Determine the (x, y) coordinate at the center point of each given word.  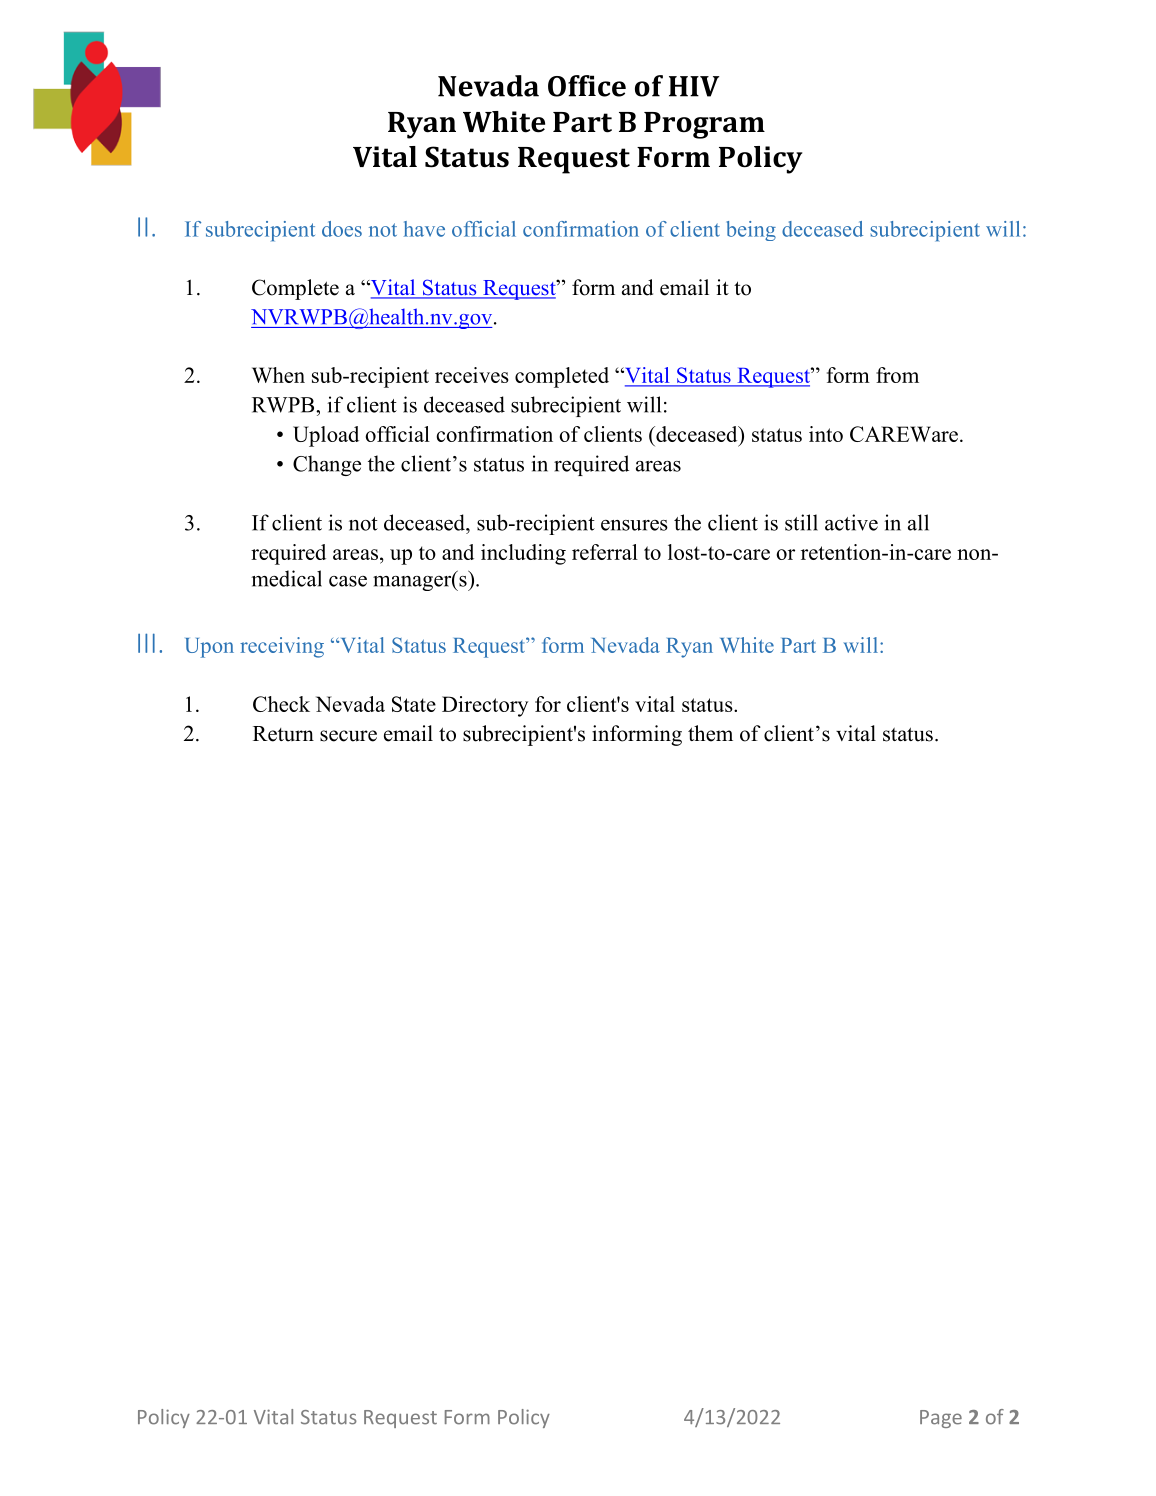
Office (587, 86)
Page (941, 1419)
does (342, 229)
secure (348, 736)
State (414, 704)
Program (704, 125)
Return (283, 734)
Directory (485, 706)
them (710, 733)
